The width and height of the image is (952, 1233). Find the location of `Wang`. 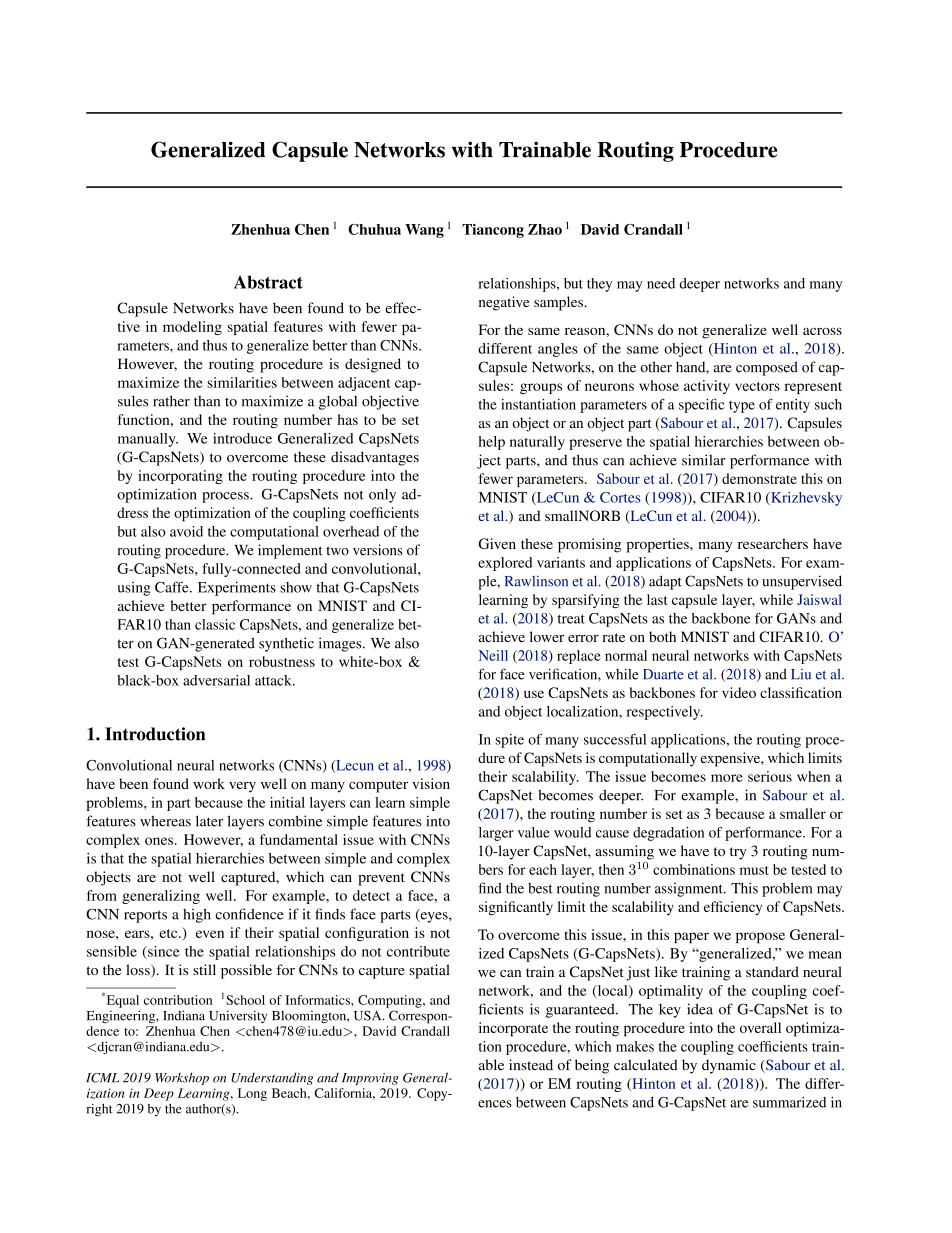

Wang is located at coordinates (424, 231).
